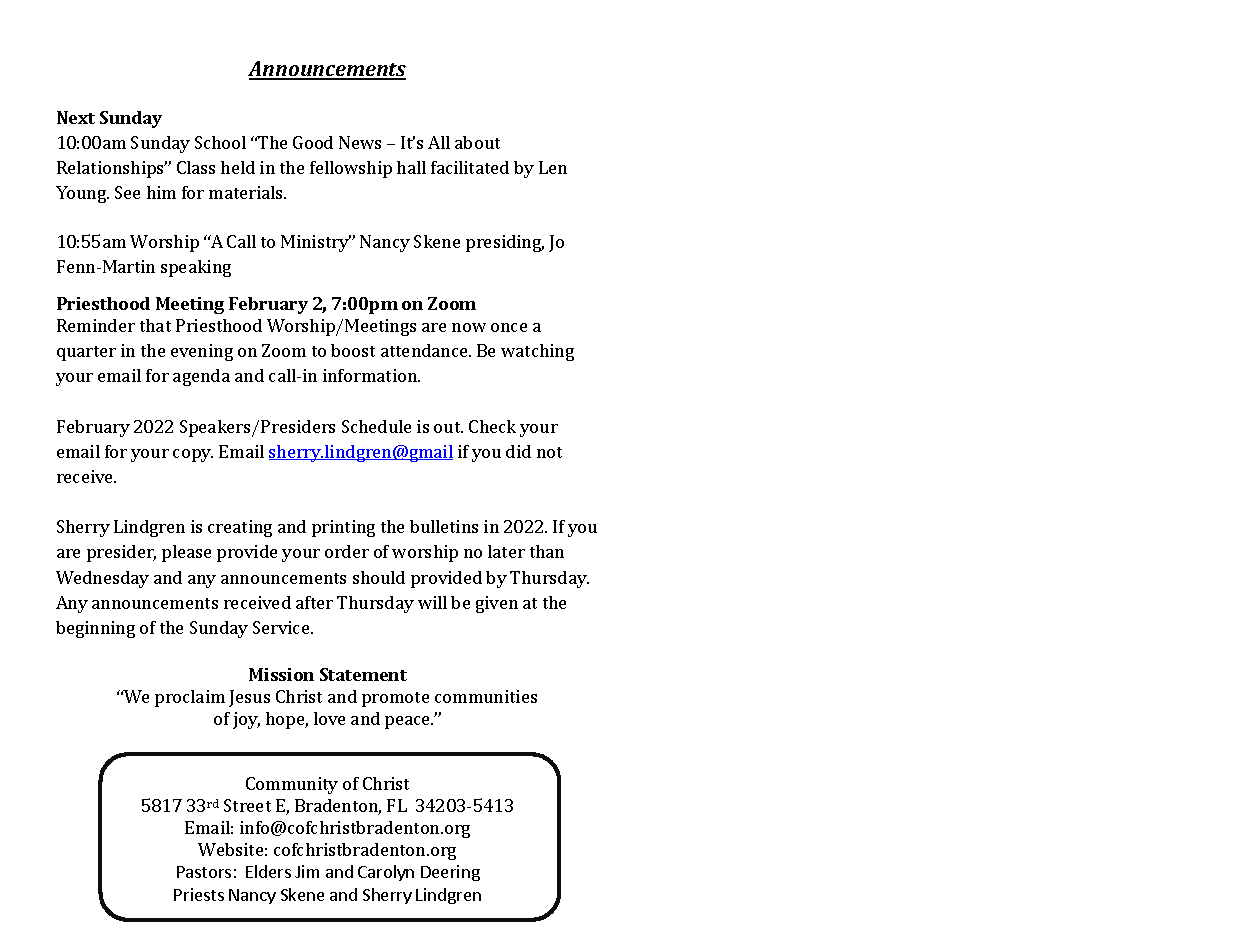 The height and width of the screenshot is (952, 1233). What do you see at coordinates (204, 872) in the screenshot?
I see `Pastors` at bounding box center [204, 872].
